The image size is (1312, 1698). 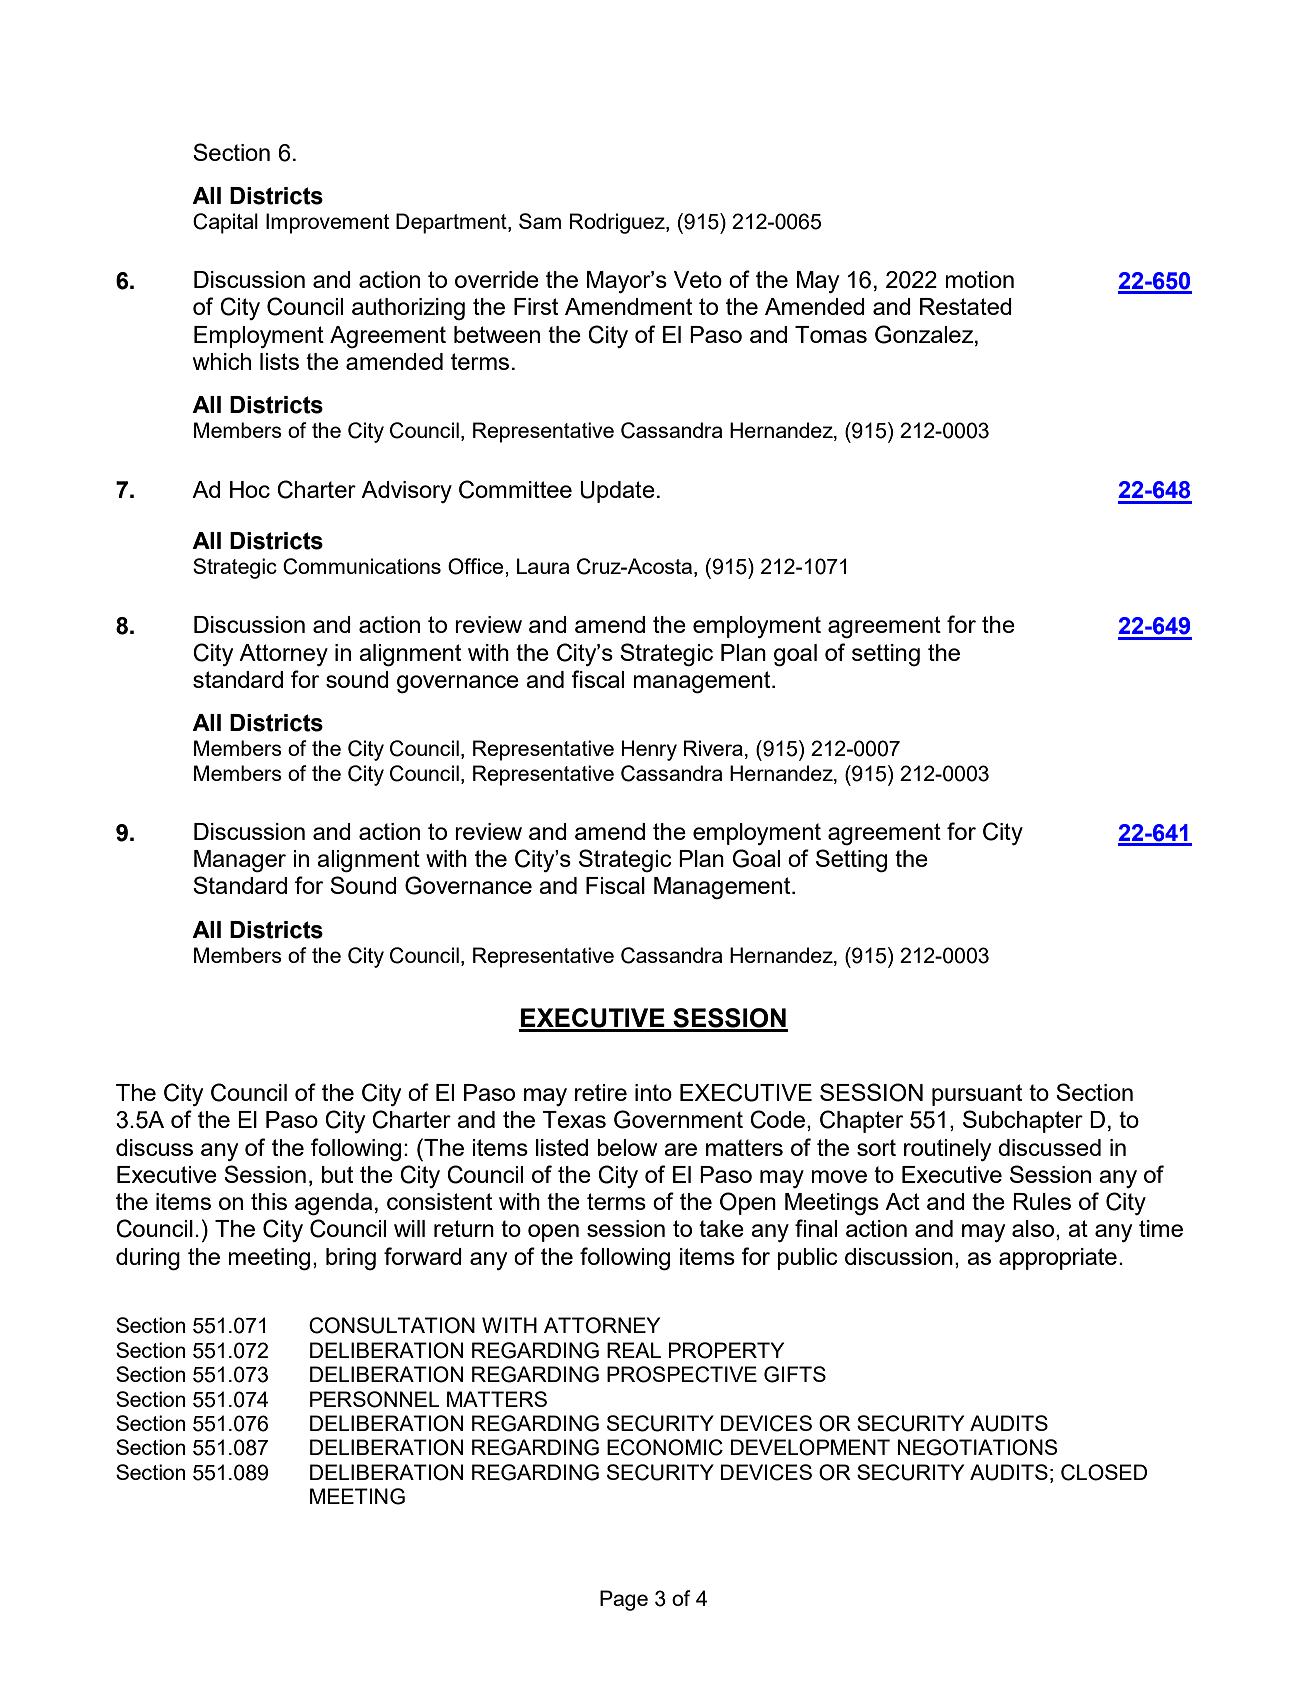 What do you see at coordinates (225, 223) in the page?
I see `Capital` at bounding box center [225, 223].
